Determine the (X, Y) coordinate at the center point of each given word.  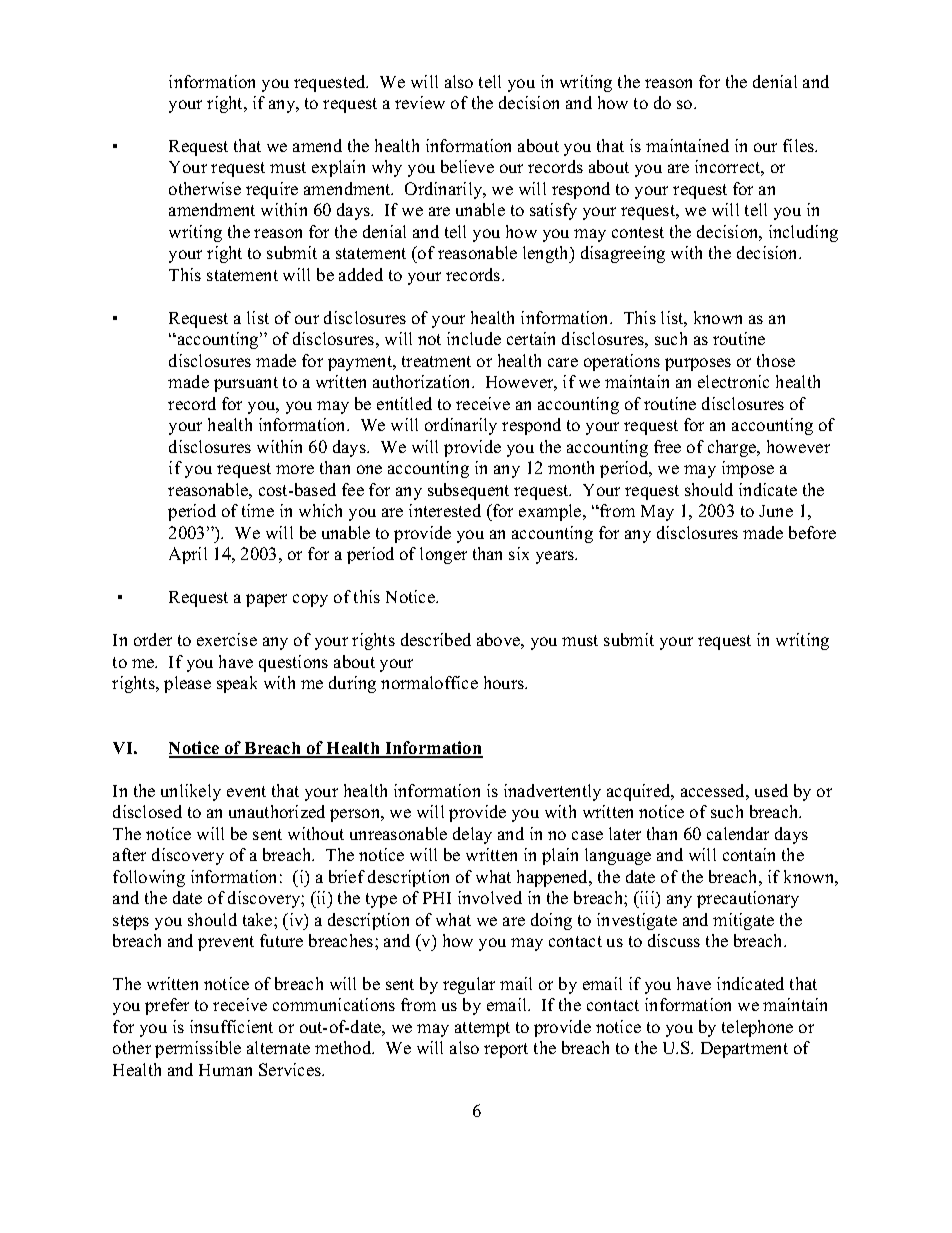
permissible (198, 1049)
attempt (482, 1029)
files (800, 145)
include (474, 338)
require (272, 190)
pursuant (246, 384)
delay (472, 835)
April (188, 555)
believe (467, 166)
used (771, 790)
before (812, 532)
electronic (733, 381)
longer (443, 555)
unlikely (191, 792)
